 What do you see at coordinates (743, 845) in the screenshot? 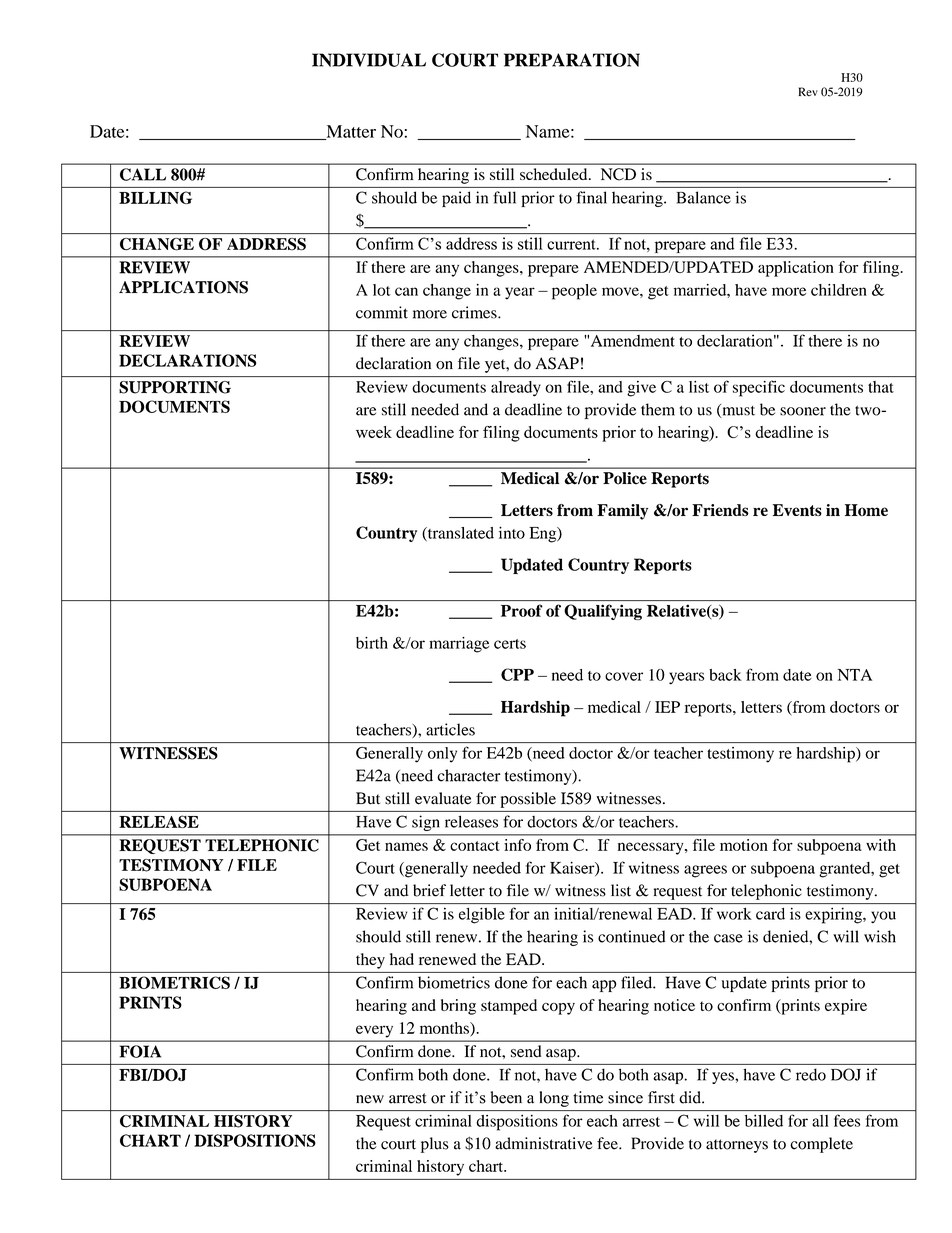
I see `motion` at bounding box center [743, 845].
